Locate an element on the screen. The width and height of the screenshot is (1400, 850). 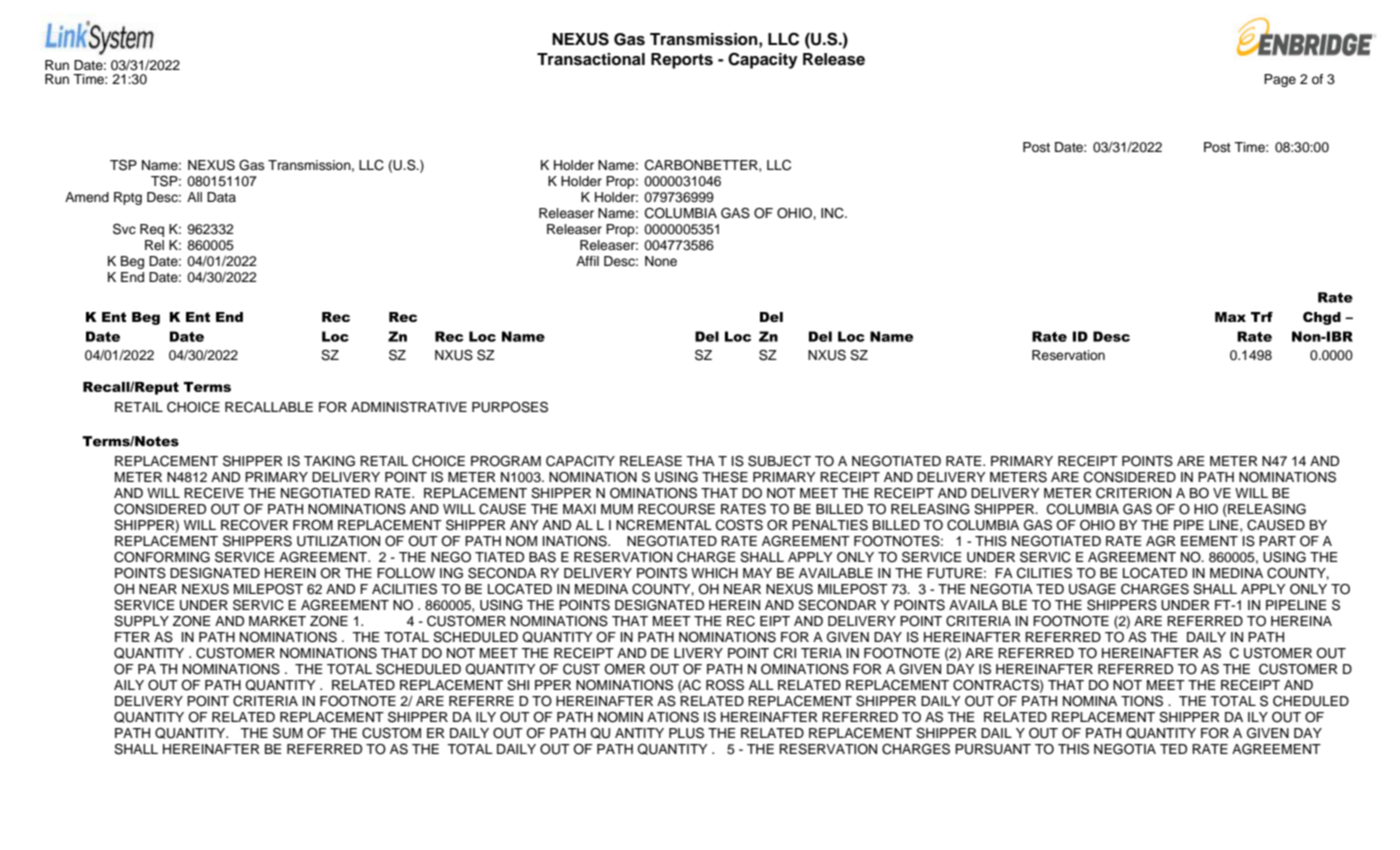
Transactional is located at coordinates (591, 59).
